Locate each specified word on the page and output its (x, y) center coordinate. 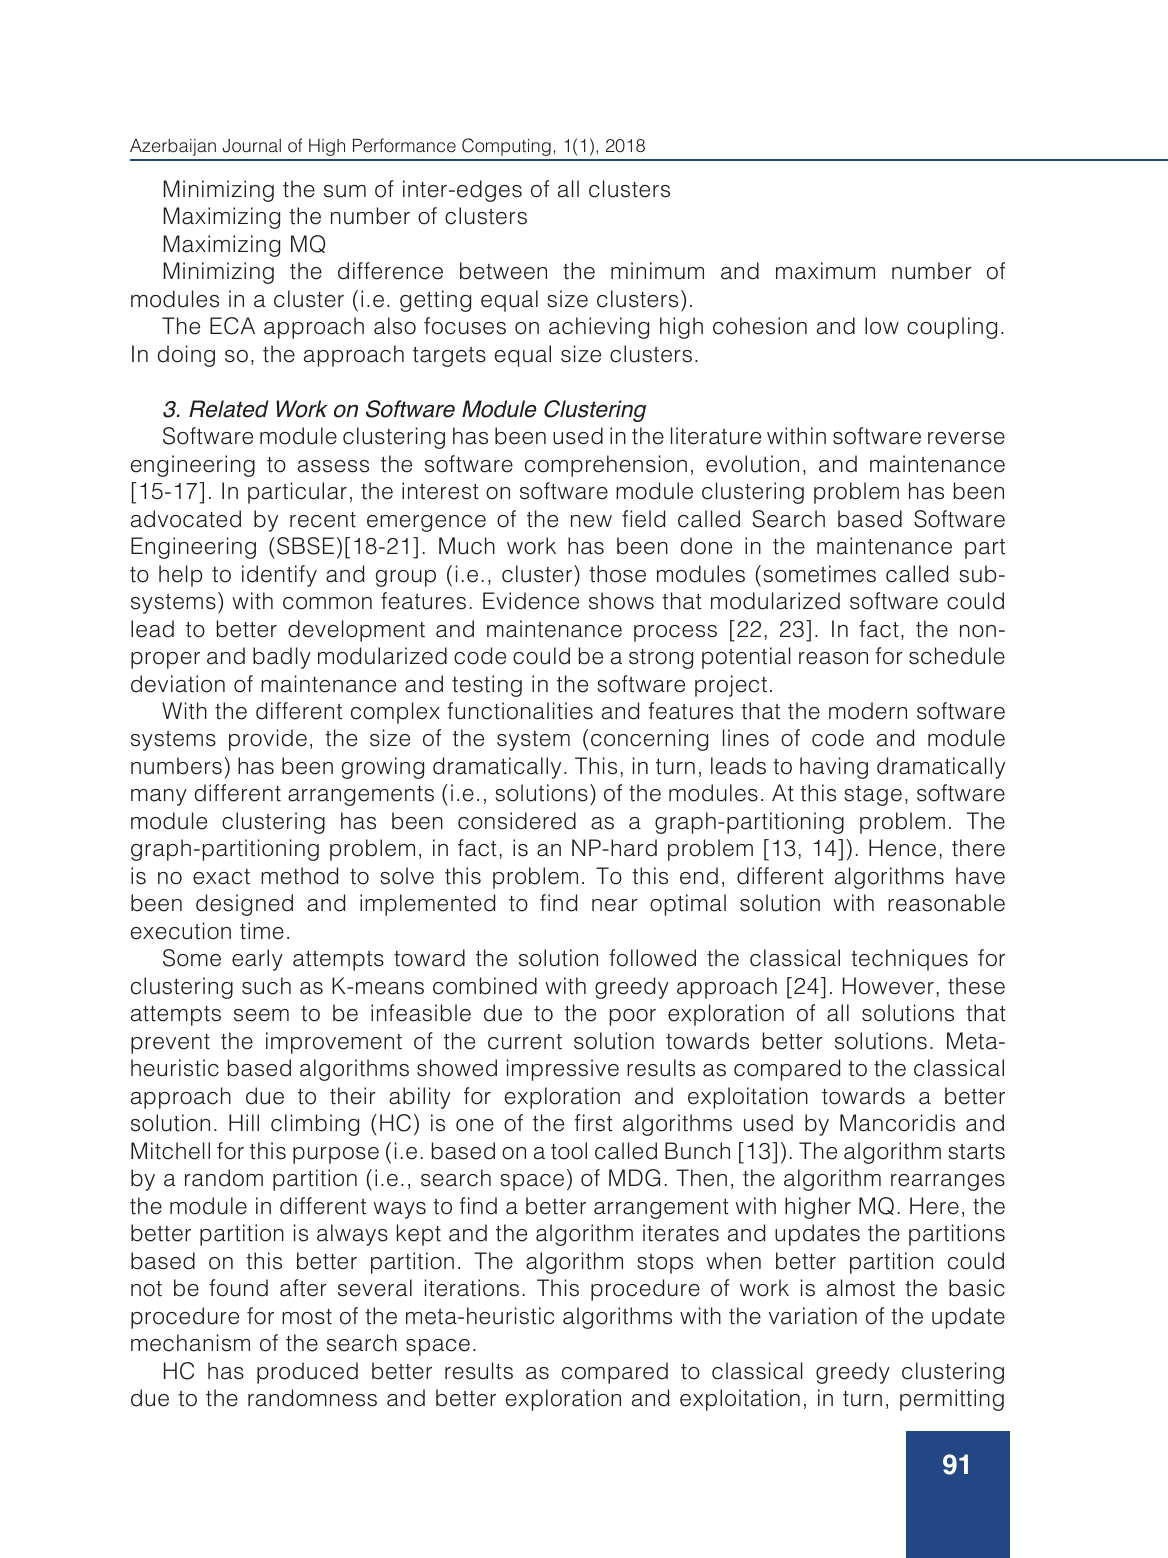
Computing (506, 147)
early (257, 960)
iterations (471, 1288)
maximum (825, 271)
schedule (957, 656)
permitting (952, 1400)
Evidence (531, 601)
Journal (251, 146)
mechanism (190, 1343)
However (888, 986)
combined (485, 986)
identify (279, 576)
